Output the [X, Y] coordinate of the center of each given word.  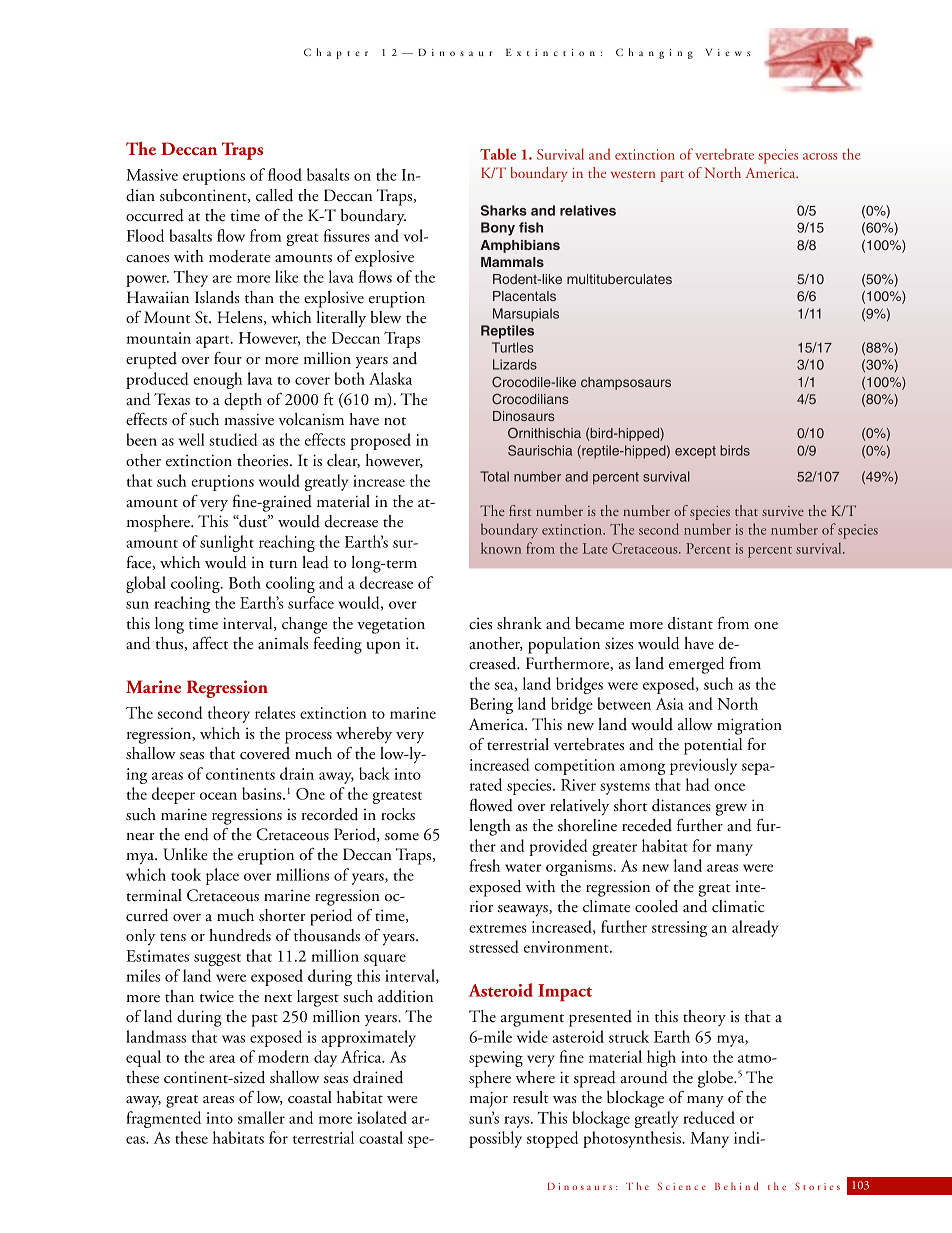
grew [731, 810]
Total [494, 476]
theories [264, 460]
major [489, 1100]
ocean [218, 796]
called [274, 195]
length [490, 827]
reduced [709, 1117]
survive [783, 511]
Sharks [504, 210]
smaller [261, 1117]
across [820, 156]
